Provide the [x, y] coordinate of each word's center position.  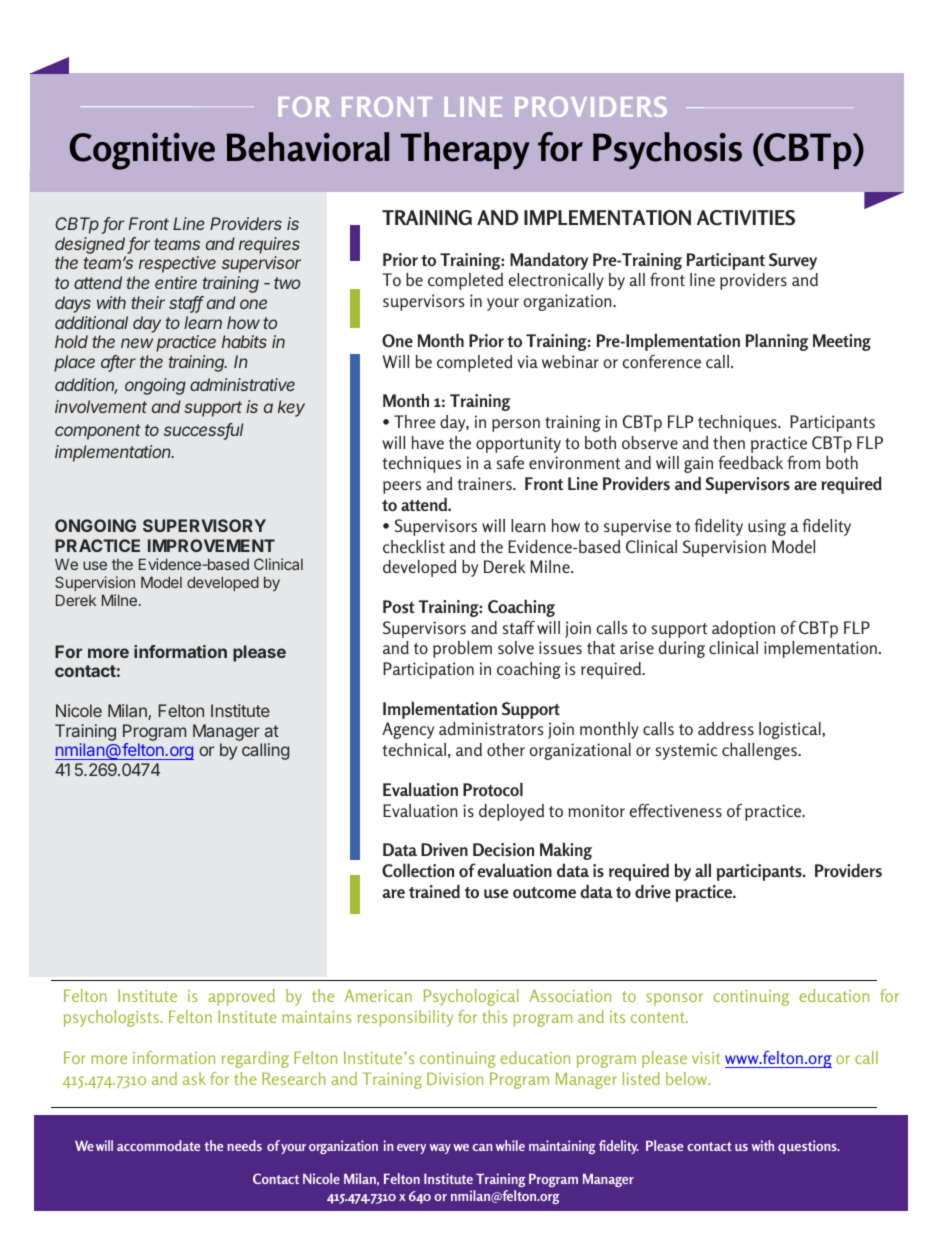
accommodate [158, 1145]
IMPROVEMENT [211, 545]
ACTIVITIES [746, 217]
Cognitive [142, 151]
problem [462, 649]
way [440, 1149]
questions [808, 1147]
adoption [743, 629]
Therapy [465, 151]
